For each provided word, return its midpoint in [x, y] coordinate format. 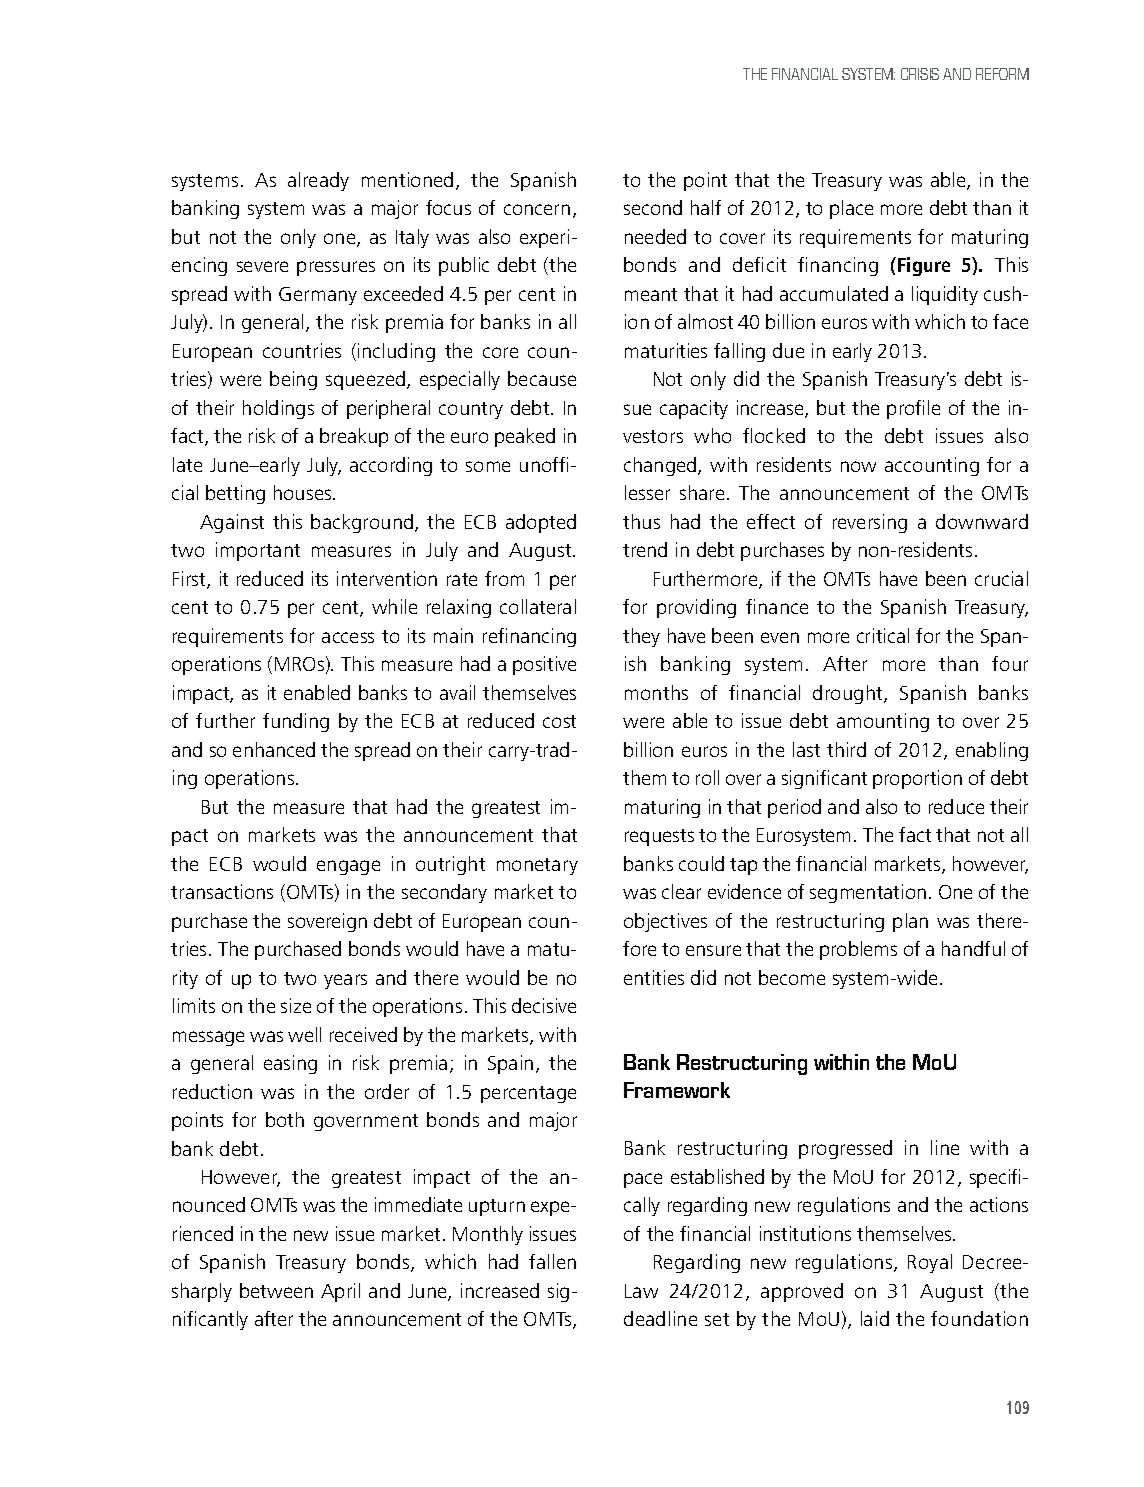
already [318, 181]
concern [537, 209]
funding [296, 722]
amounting [883, 722]
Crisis [920, 74]
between [276, 1290]
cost [559, 721]
